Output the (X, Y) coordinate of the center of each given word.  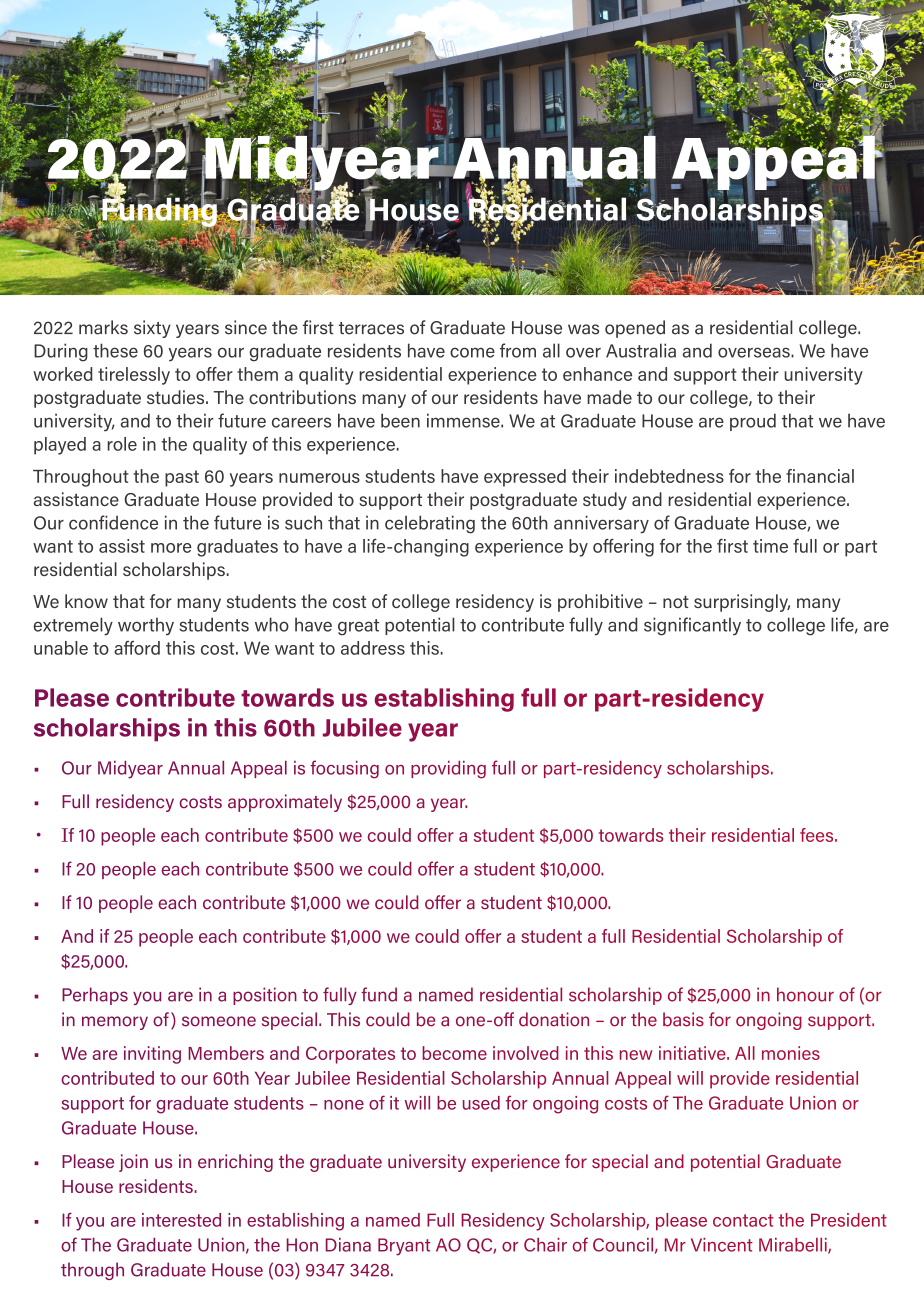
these (115, 350)
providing (448, 770)
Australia (641, 350)
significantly (692, 626)
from (518, 350)
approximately (285, 803)
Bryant (404, 1247)
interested (181, 1220)
